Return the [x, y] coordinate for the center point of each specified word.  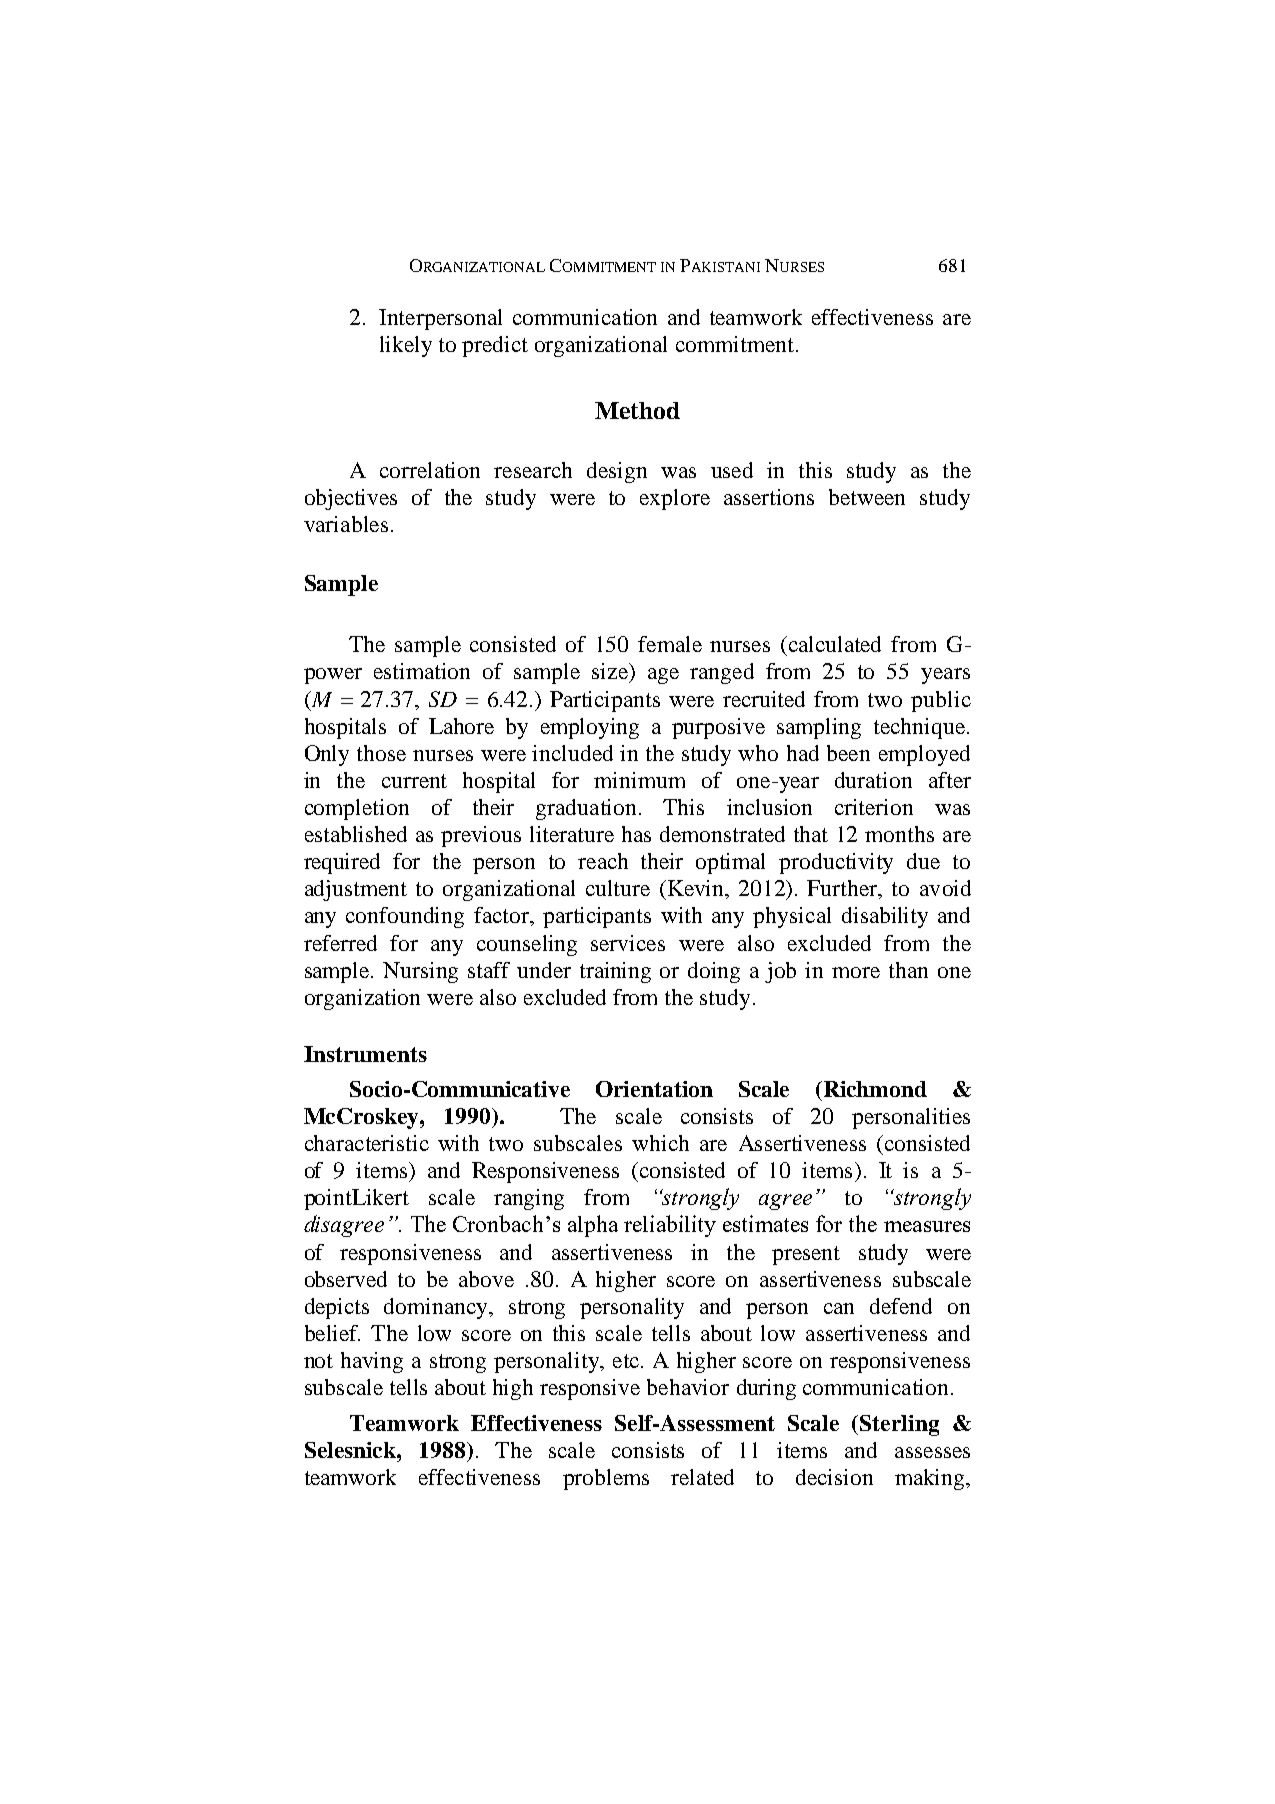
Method [637, 410]
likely [406, 346]
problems [606, 1479]
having [372, 1362]
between [867, 497]
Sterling [899, 1425]
